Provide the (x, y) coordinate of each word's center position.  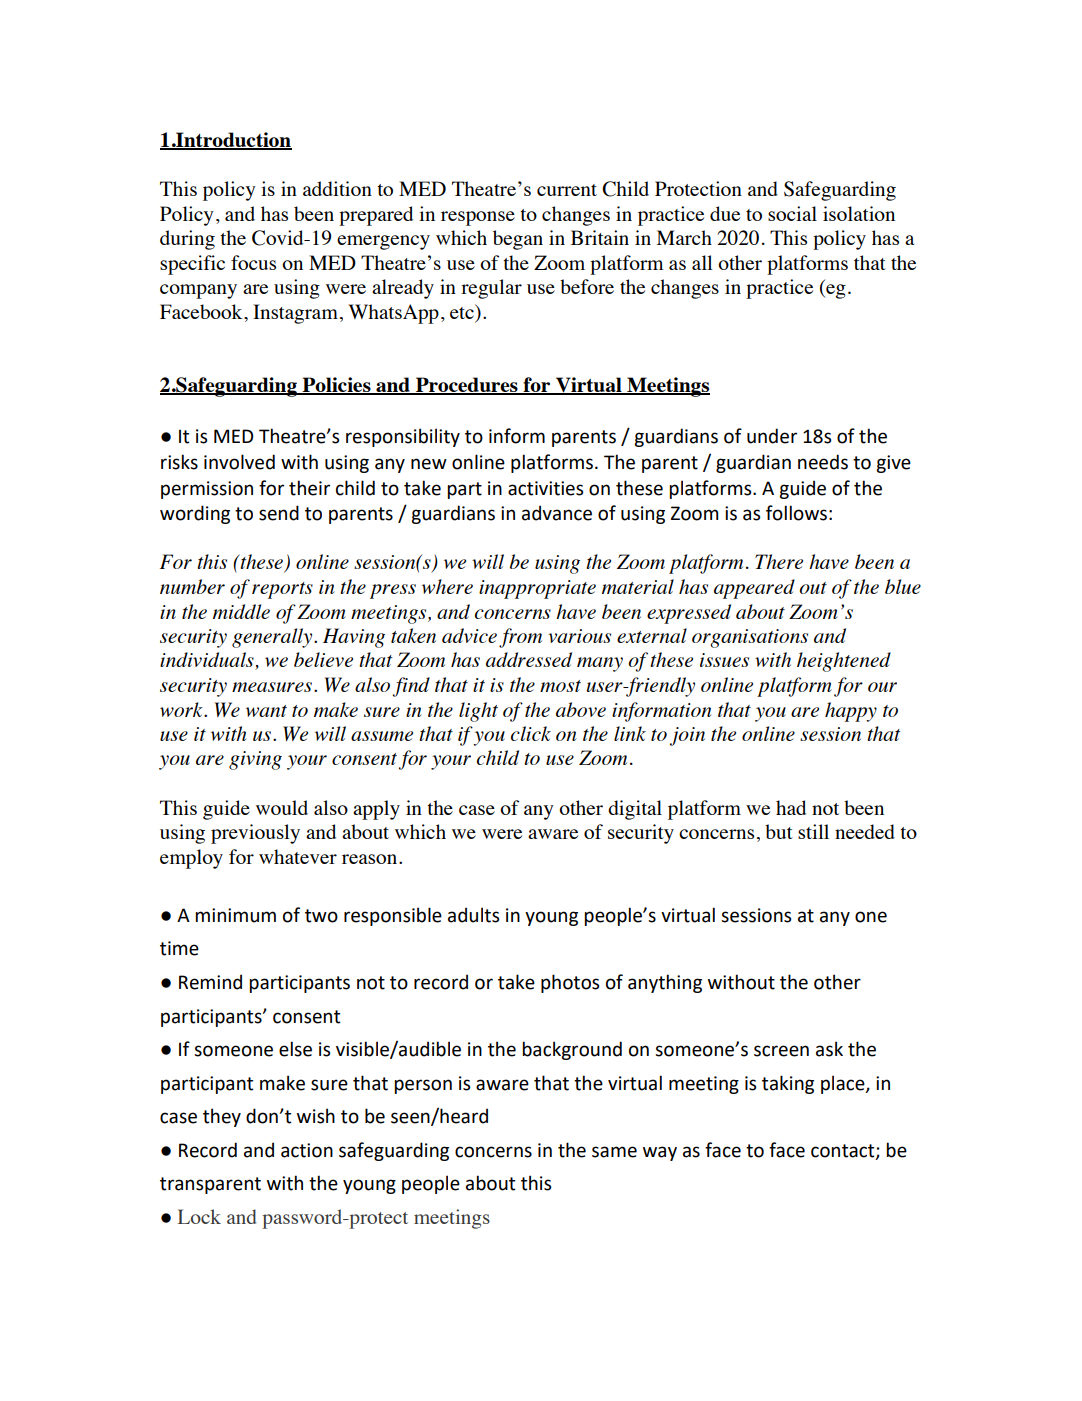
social (792, 213)
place (844, 1084)
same (614, 1152)
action (307, 1150)
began (518, 240)
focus (253, 262)
